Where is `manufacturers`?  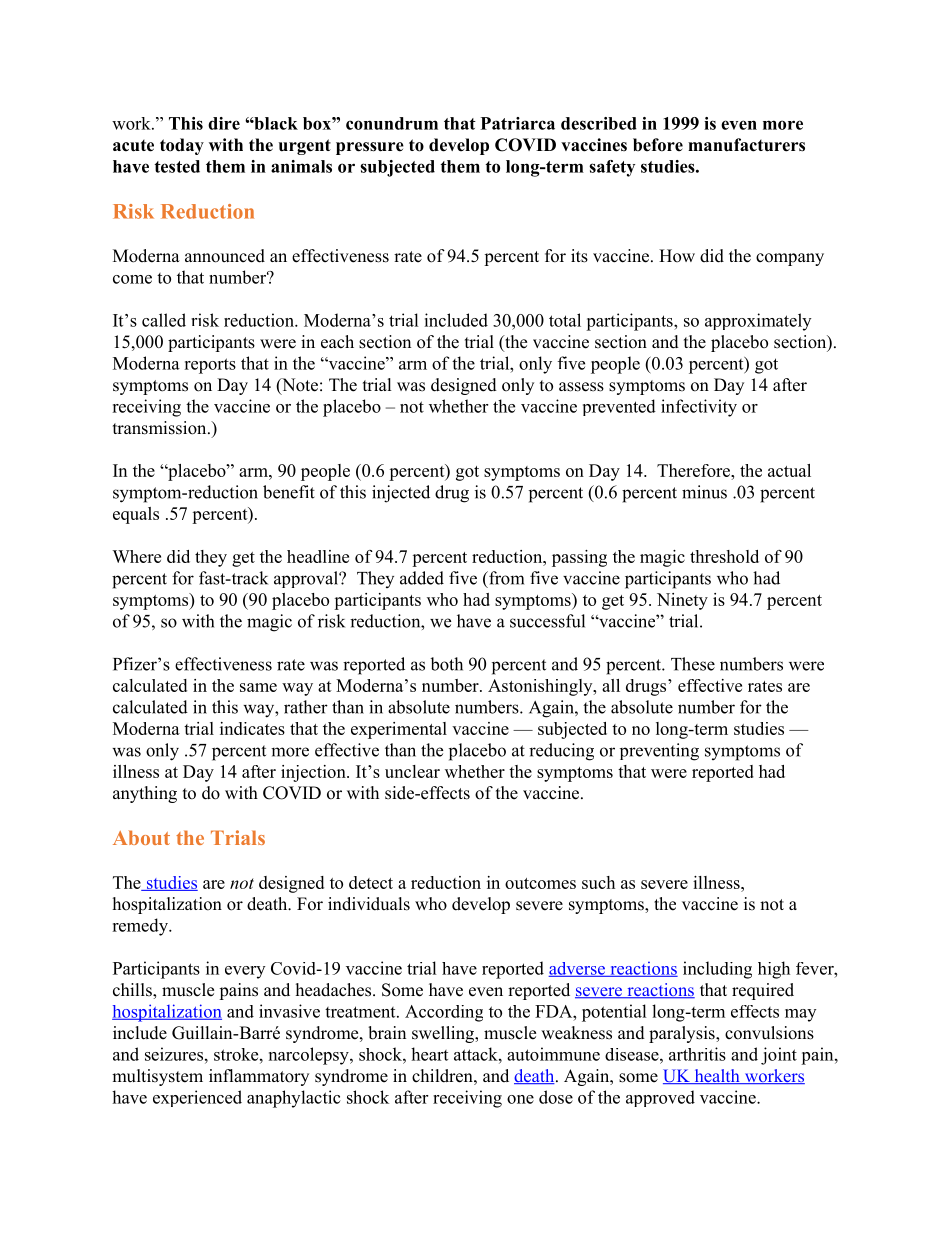 manufacturers is located at coordinates (746, 145).
